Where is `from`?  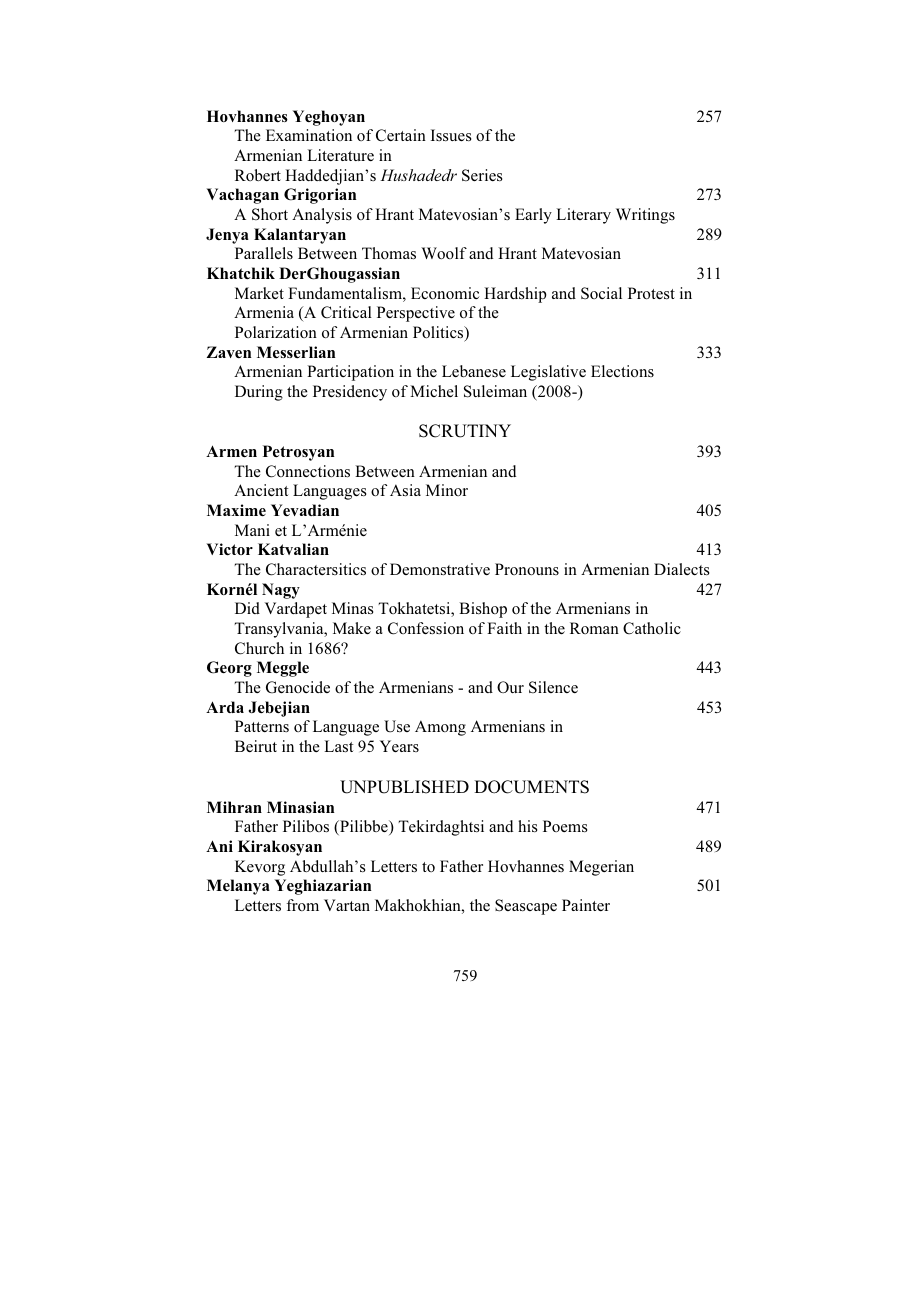 from is located at coordinates (302, 905).
